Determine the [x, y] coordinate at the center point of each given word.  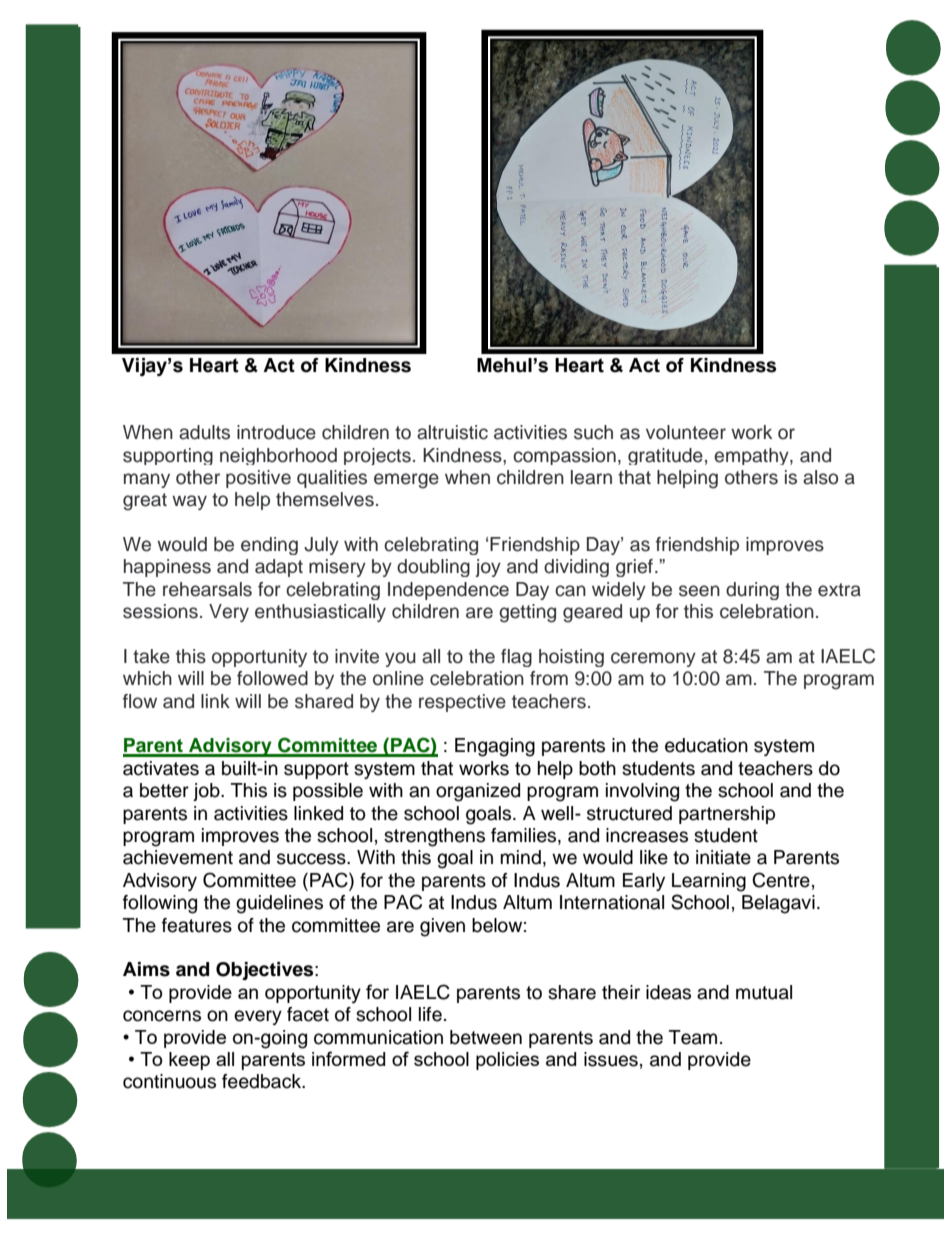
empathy [752, 456]
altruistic [452, 432]
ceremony [653, 659]
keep [189, 1061]
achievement [178, 857]
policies [507, 1061]
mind [521, 857]
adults [204, 432]
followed [272, 678]
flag [516, 658]
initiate [723, 857]
